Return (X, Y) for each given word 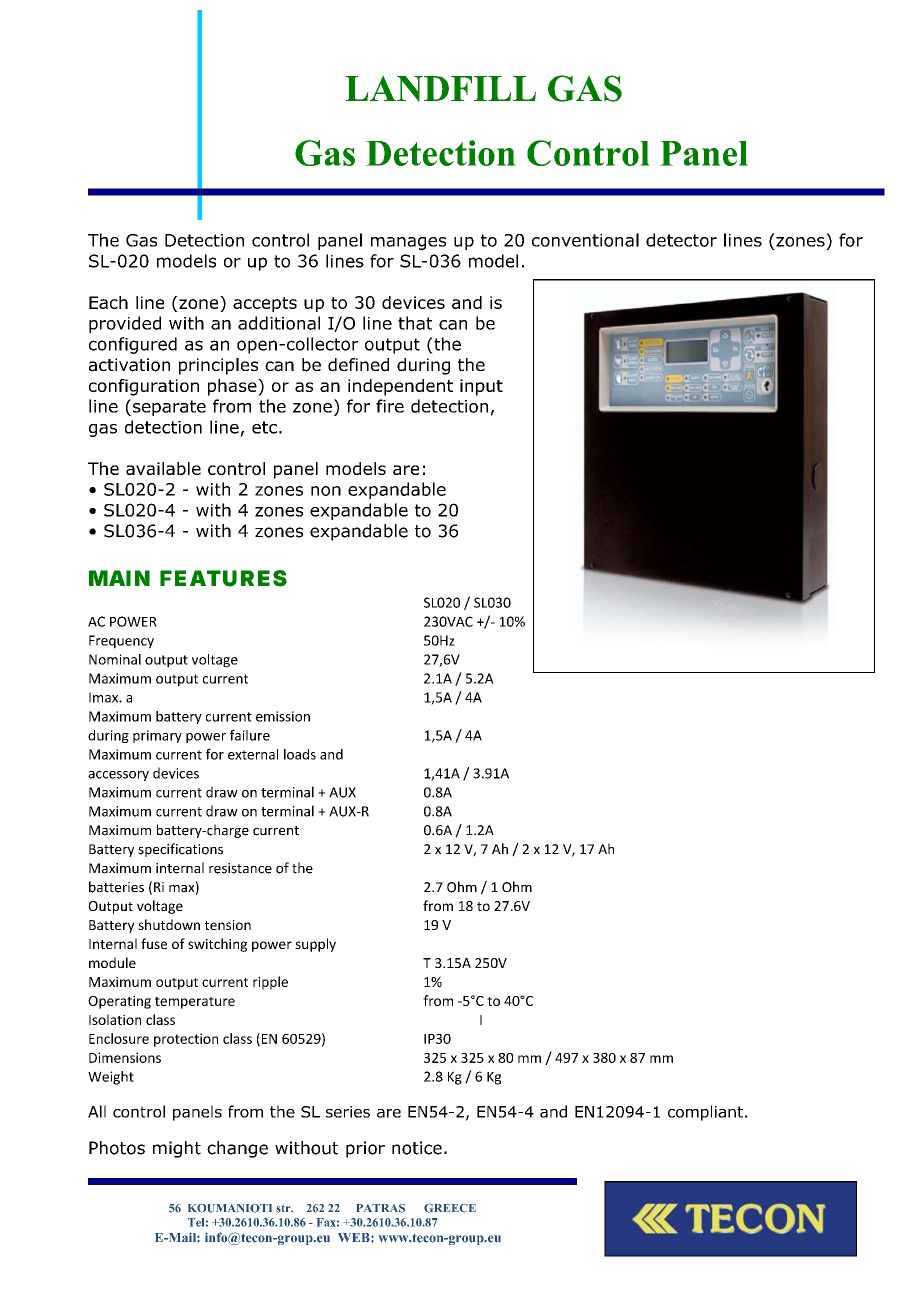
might (177, 1149)
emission (283, 716)
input (481, 387)
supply (315, 945)
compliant (705, 1113)
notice (417, 1148)
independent (400, 387)
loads (300, 754)
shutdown (169, 924)
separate (169, 408)
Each (108, 302)
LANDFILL (440, 88)
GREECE (450, 1208)
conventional (585, 240)
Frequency (121, 642)
